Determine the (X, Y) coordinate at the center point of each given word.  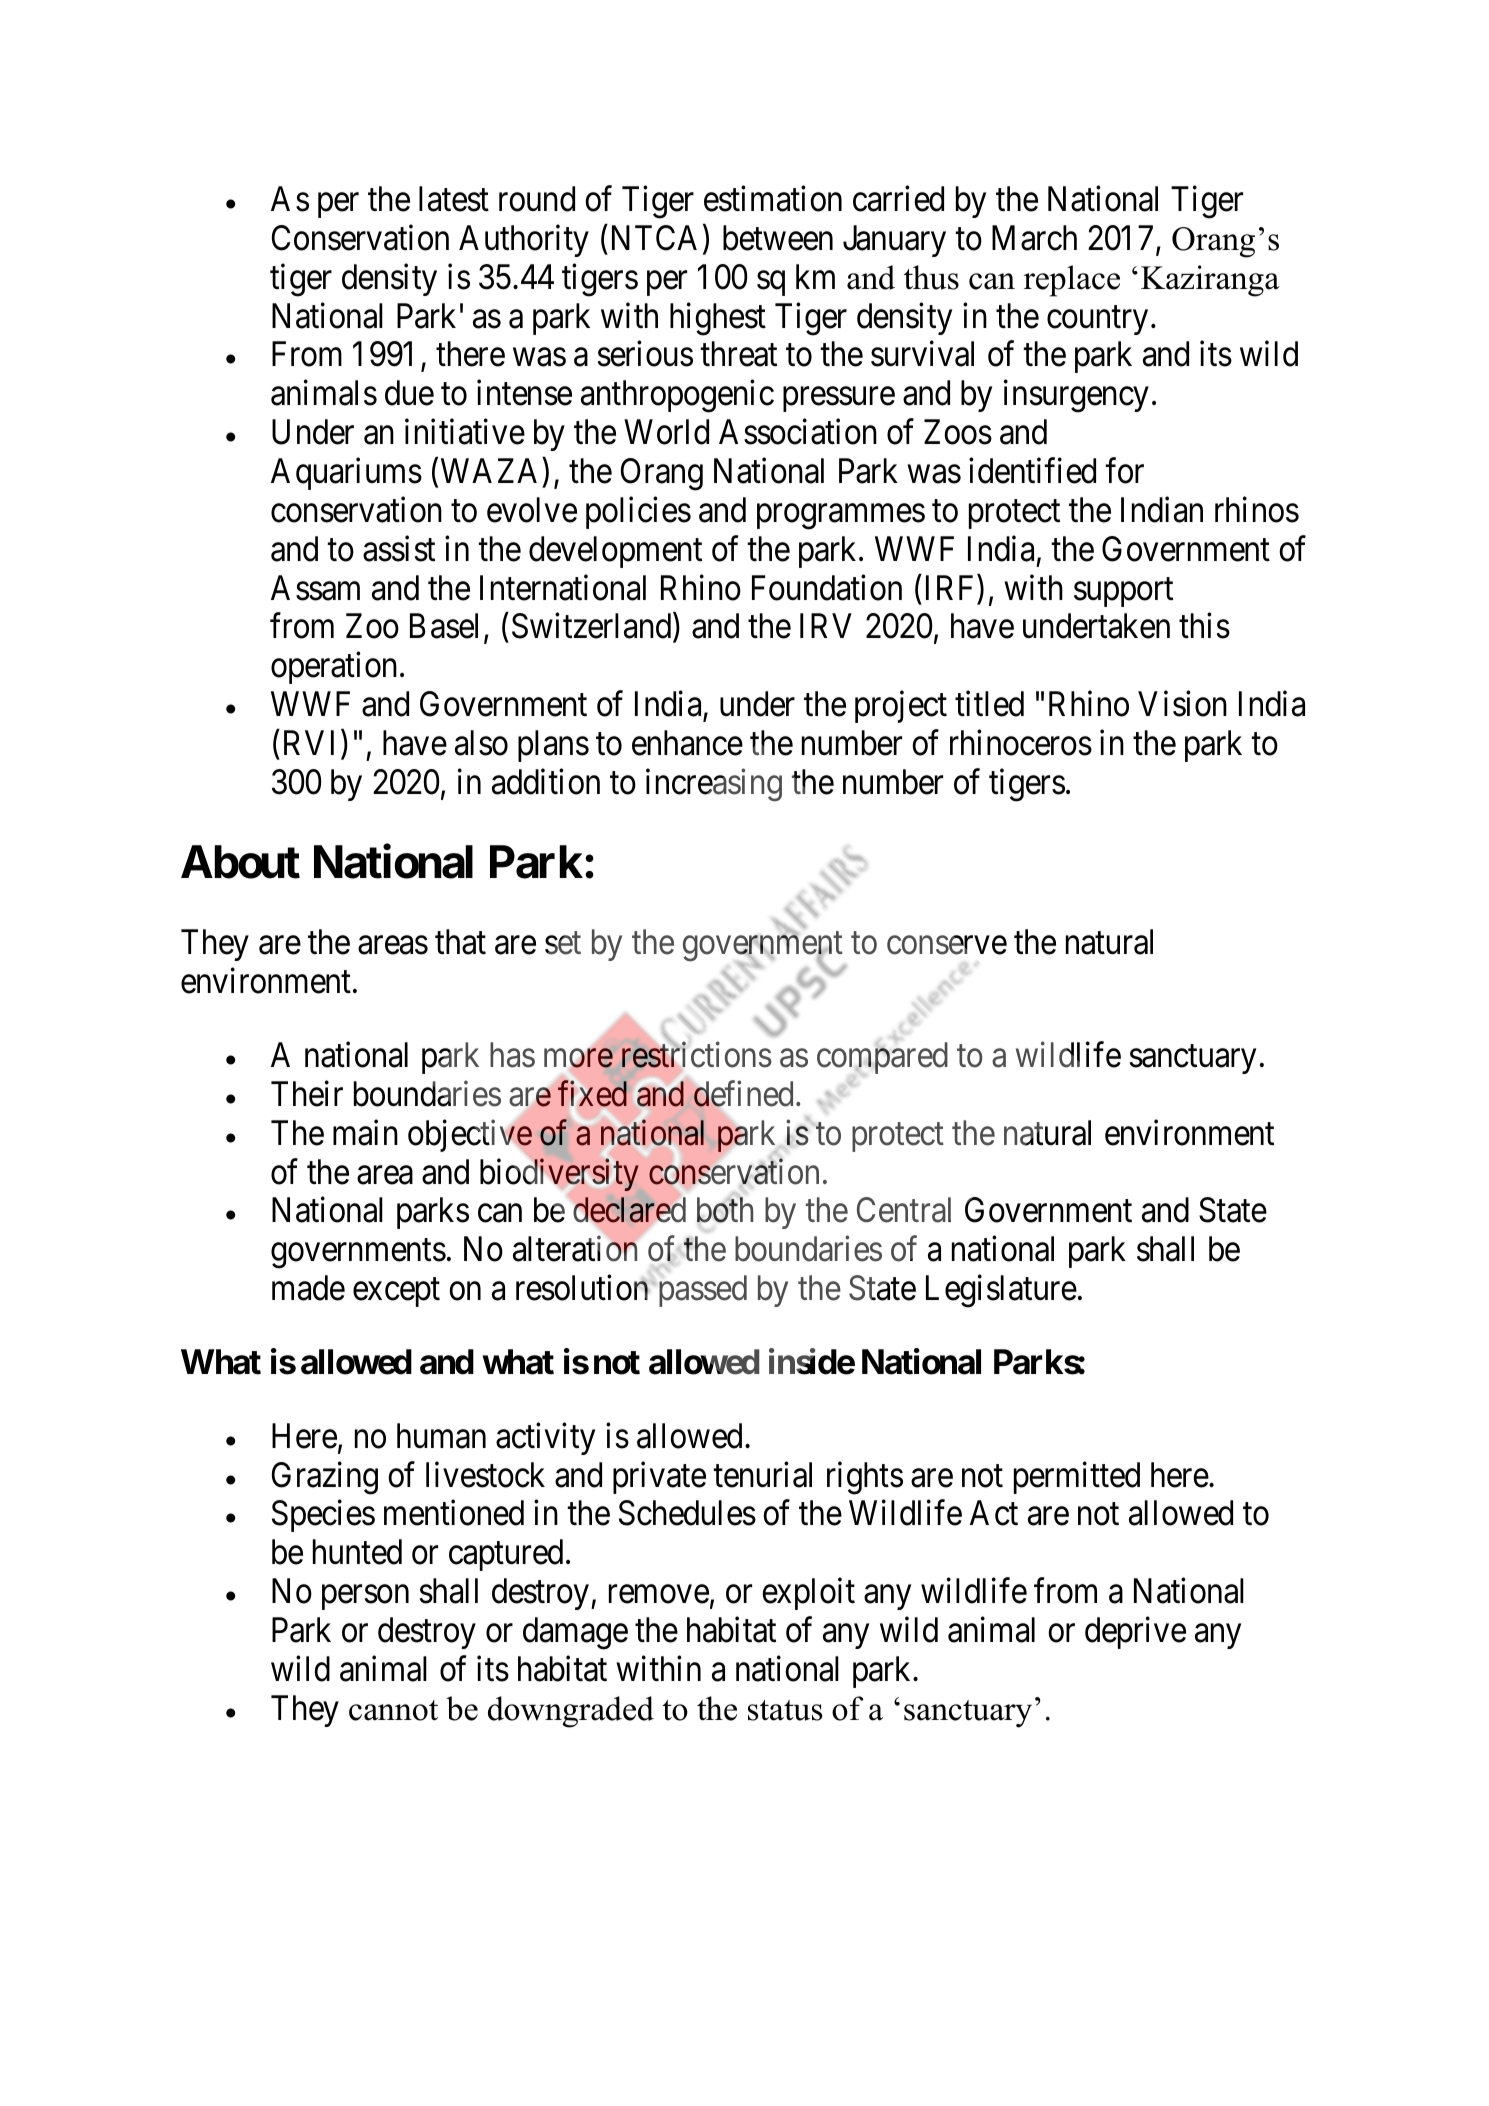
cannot (393, 1710)
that (460, 942)
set (563, 944)
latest (454, 199)
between (778, 238)
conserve (947, 946)
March (1034, 238)
